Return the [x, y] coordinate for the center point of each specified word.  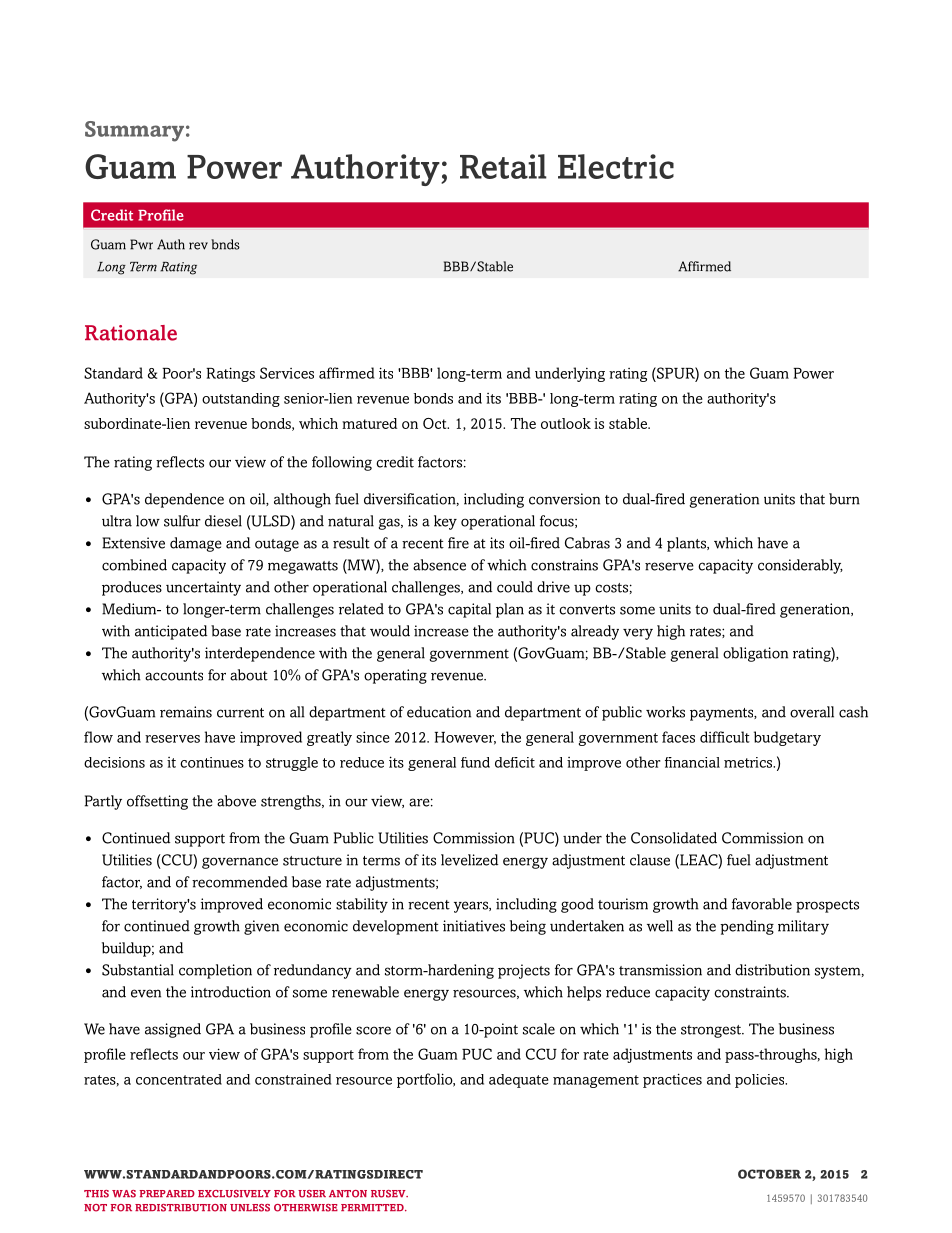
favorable [762, 904]
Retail [503, 166]
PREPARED [167, 1193]
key [445, 522]
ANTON [348, 1194]
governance [240, 863]
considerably [800, 566]
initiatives [474, 926]
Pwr [141, 244]
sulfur [182, 521]
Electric [616, 166]
